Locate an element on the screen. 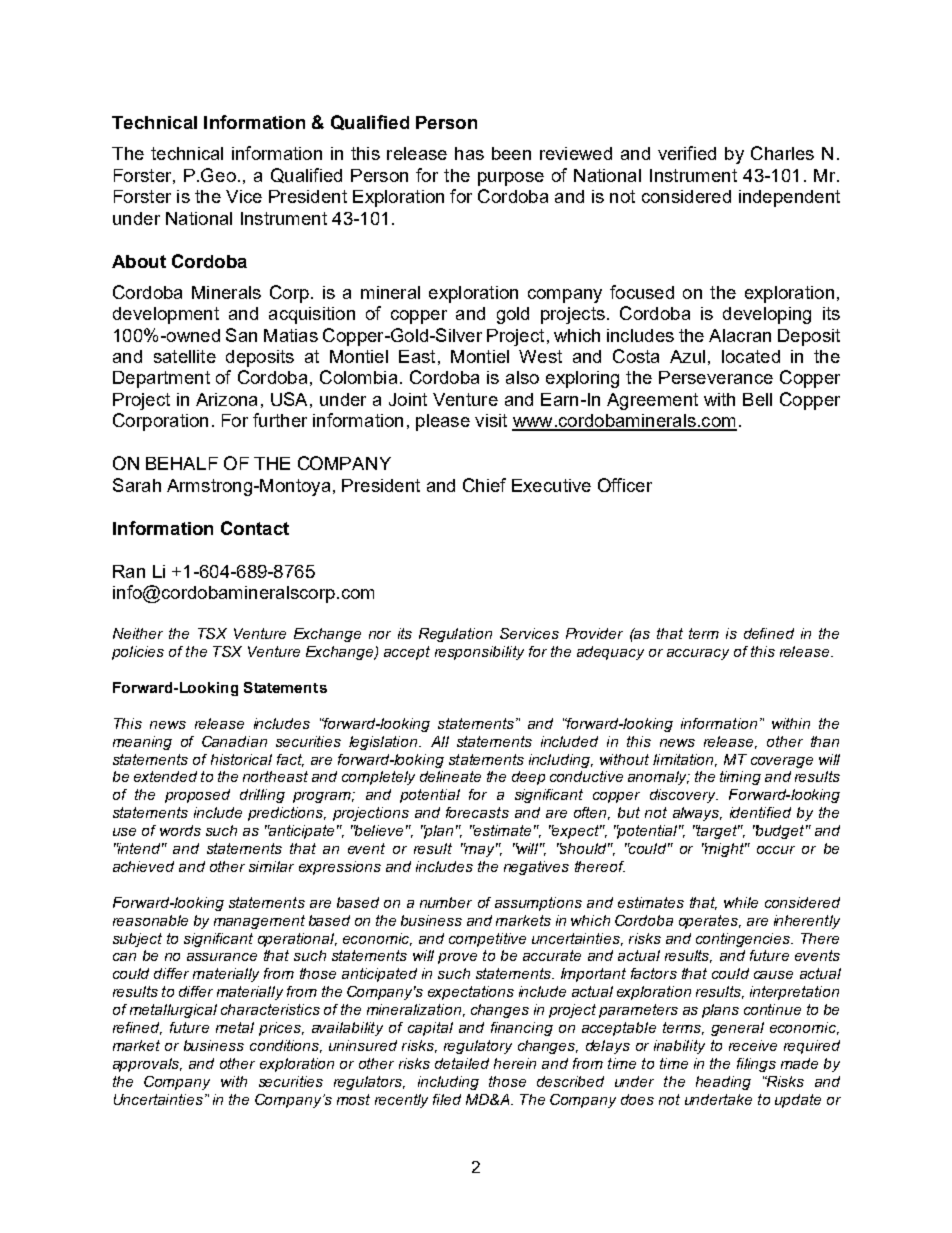 The height and width of the screenshot is (1233, 952). About is located at coordinates (139, 261).
